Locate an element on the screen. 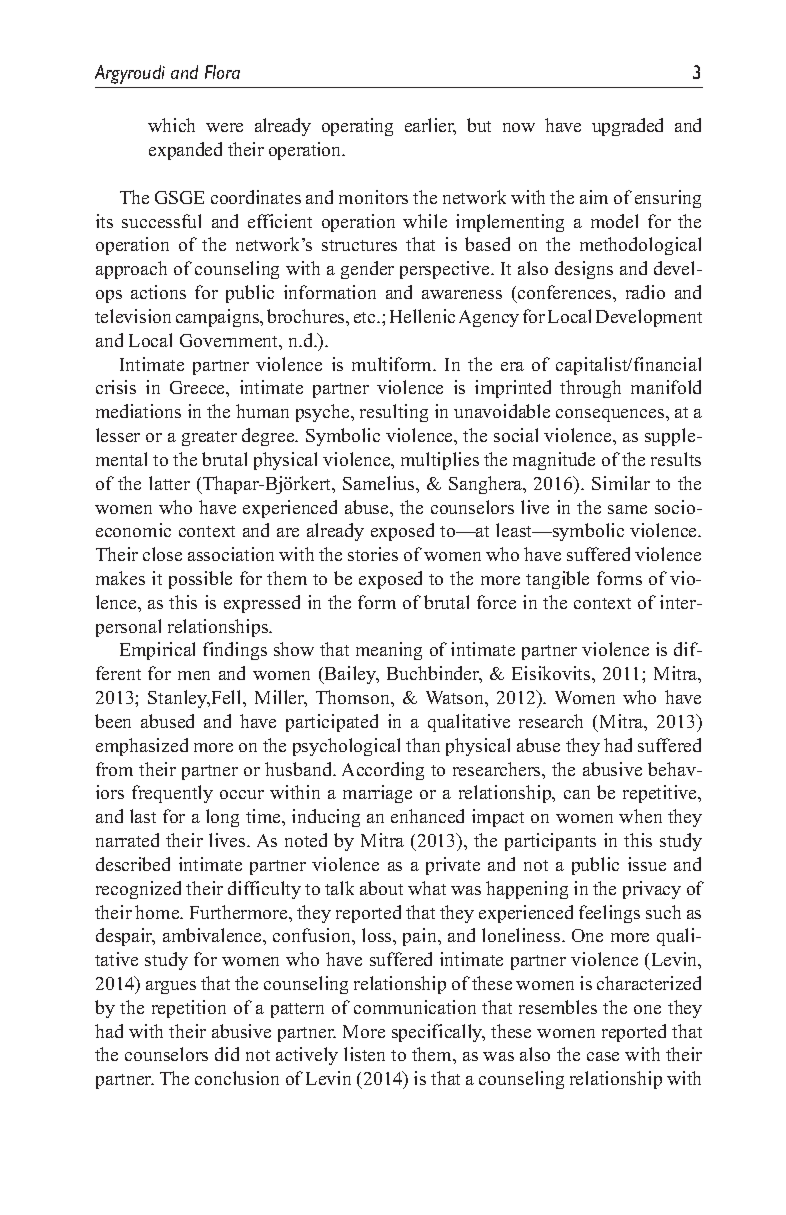  stories is located at coordinates (373, 554).
